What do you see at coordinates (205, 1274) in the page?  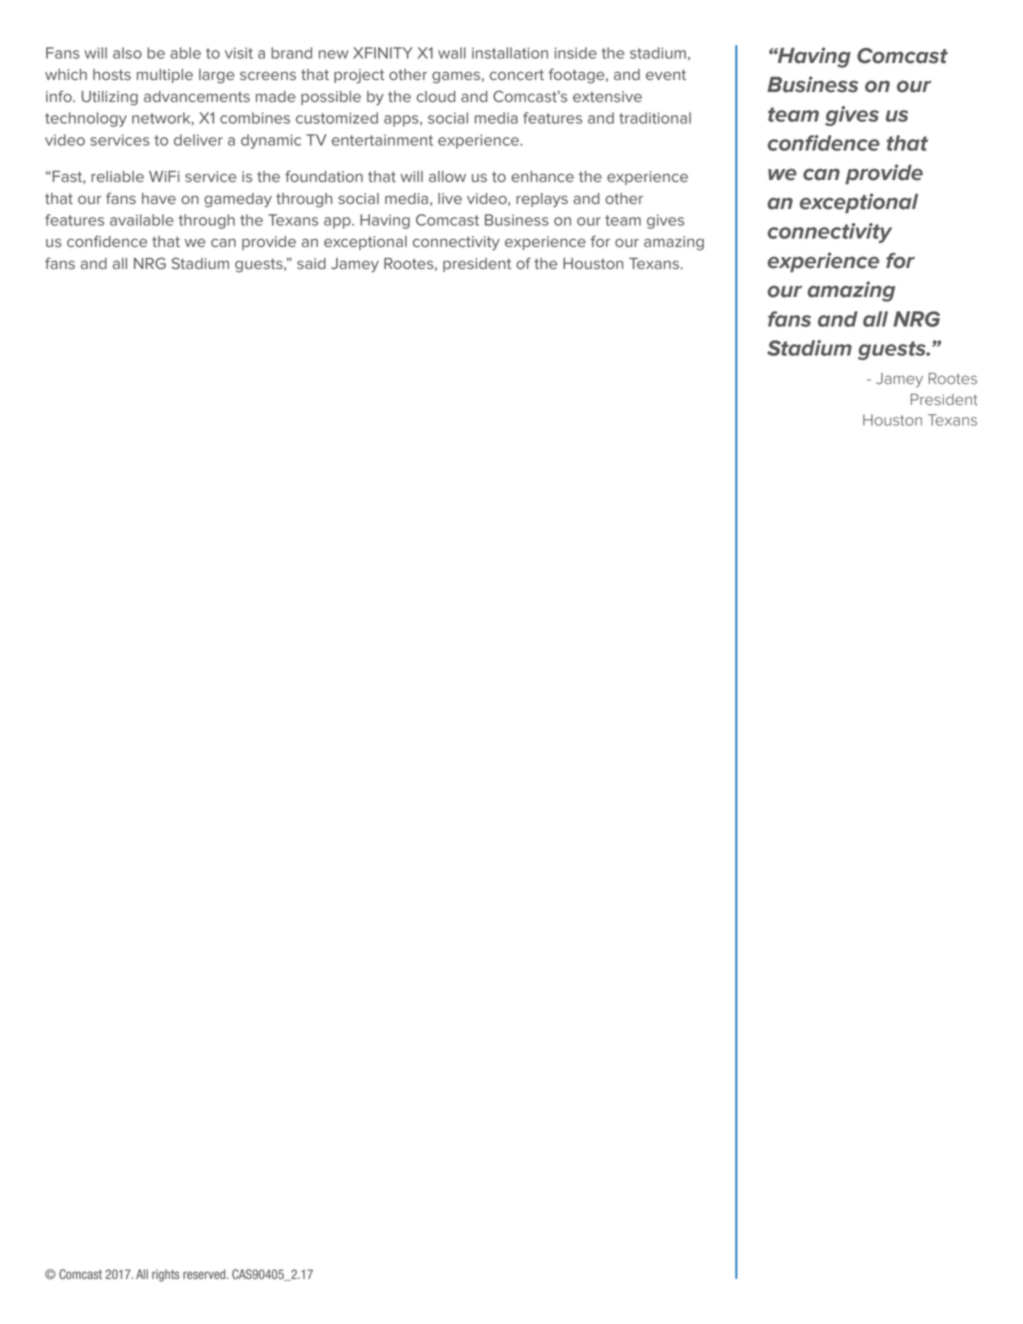 I see `reserved` at bounding box center [205, 1274].
